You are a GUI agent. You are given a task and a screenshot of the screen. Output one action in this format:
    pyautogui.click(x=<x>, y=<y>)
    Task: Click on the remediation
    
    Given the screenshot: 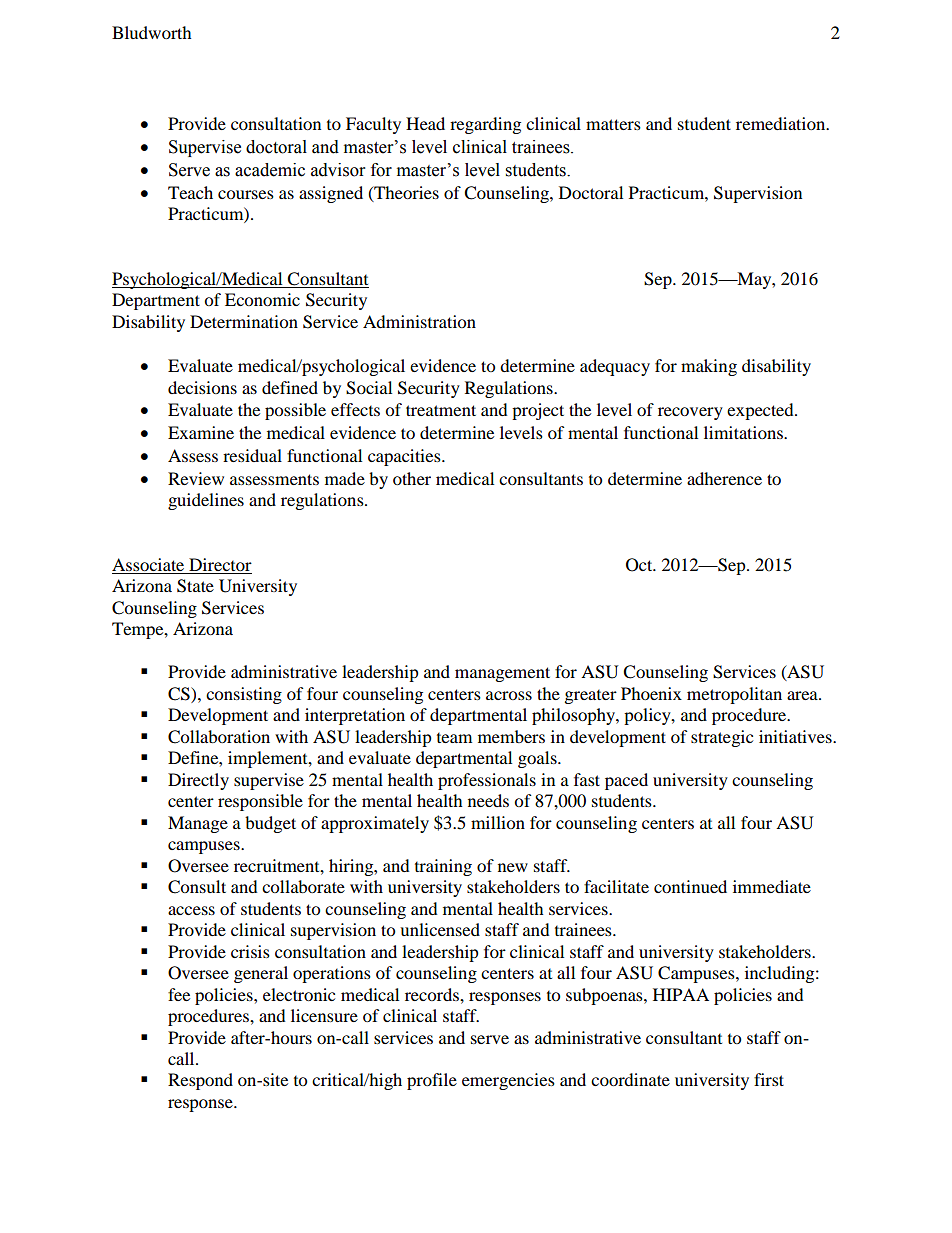 What is the action you would take?
    pyautogui.click(x=782, y=123)
